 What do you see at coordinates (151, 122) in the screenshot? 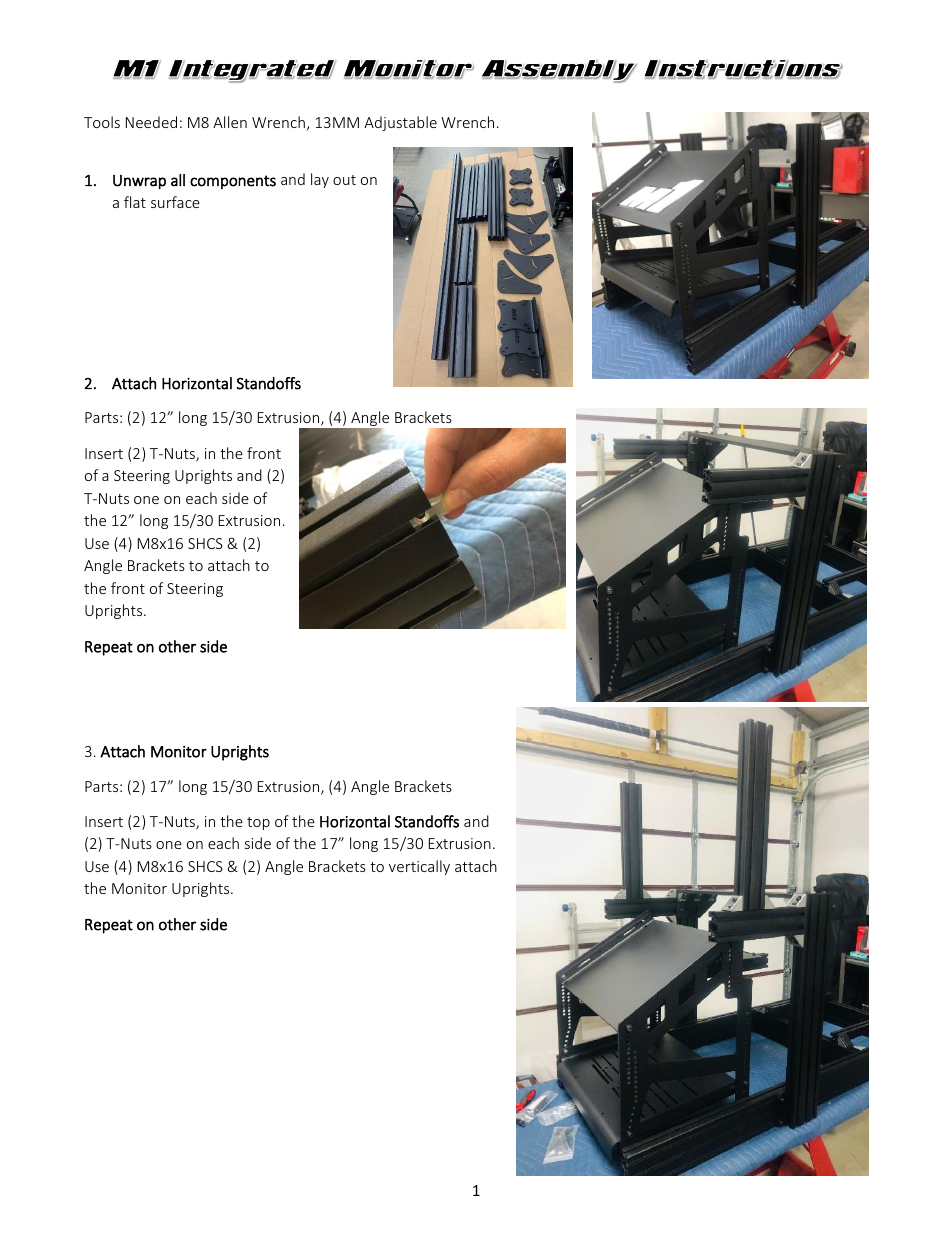
I see `Needed` at bounding box center [151, 122].
